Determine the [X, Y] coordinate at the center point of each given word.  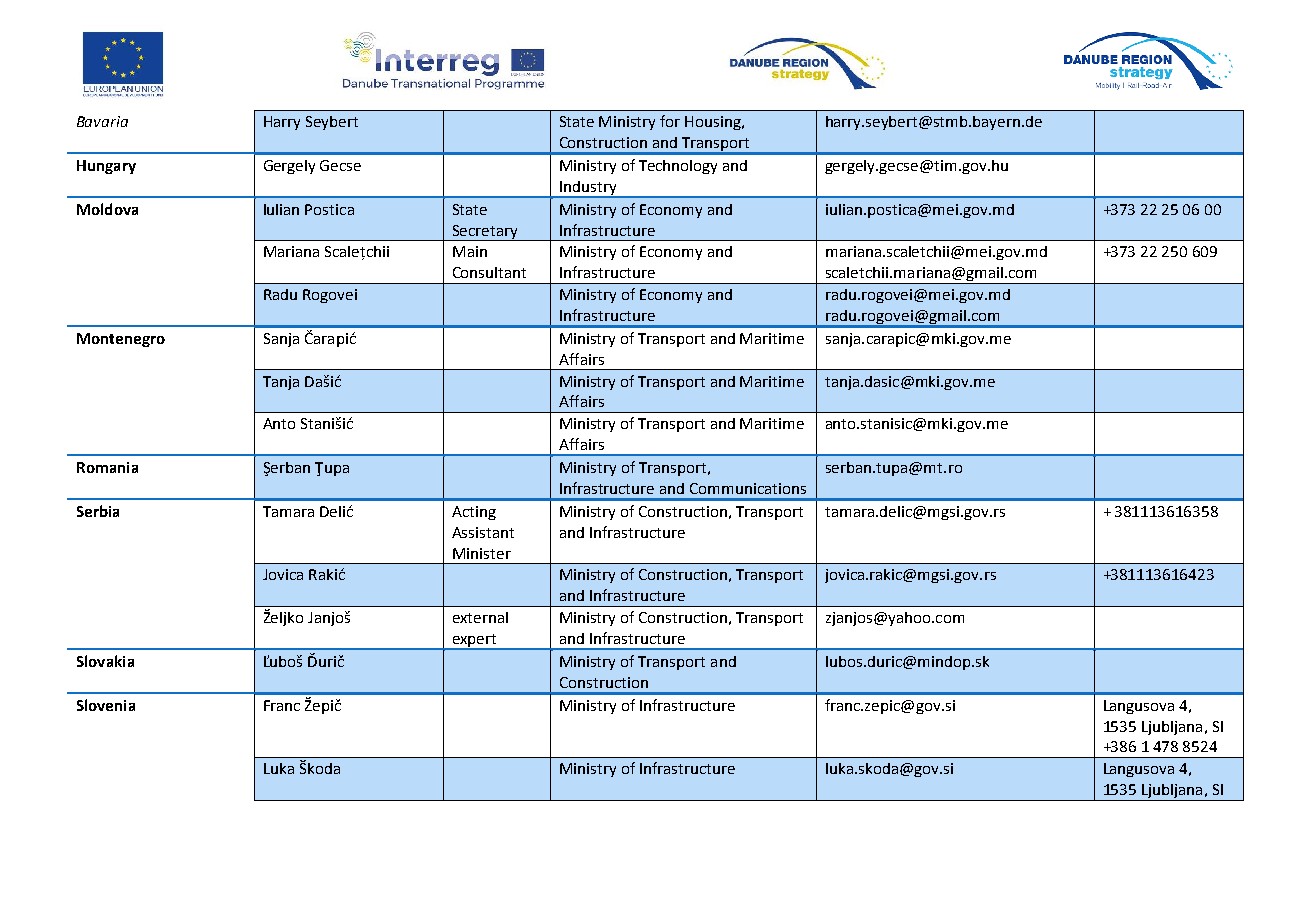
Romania [107, 467]
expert [474, 641]
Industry [588, 189]
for [670, 121]
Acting [474, 513]
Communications [748, 488]
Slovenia [106, 705]
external [480, 617]
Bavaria [102, 121]
